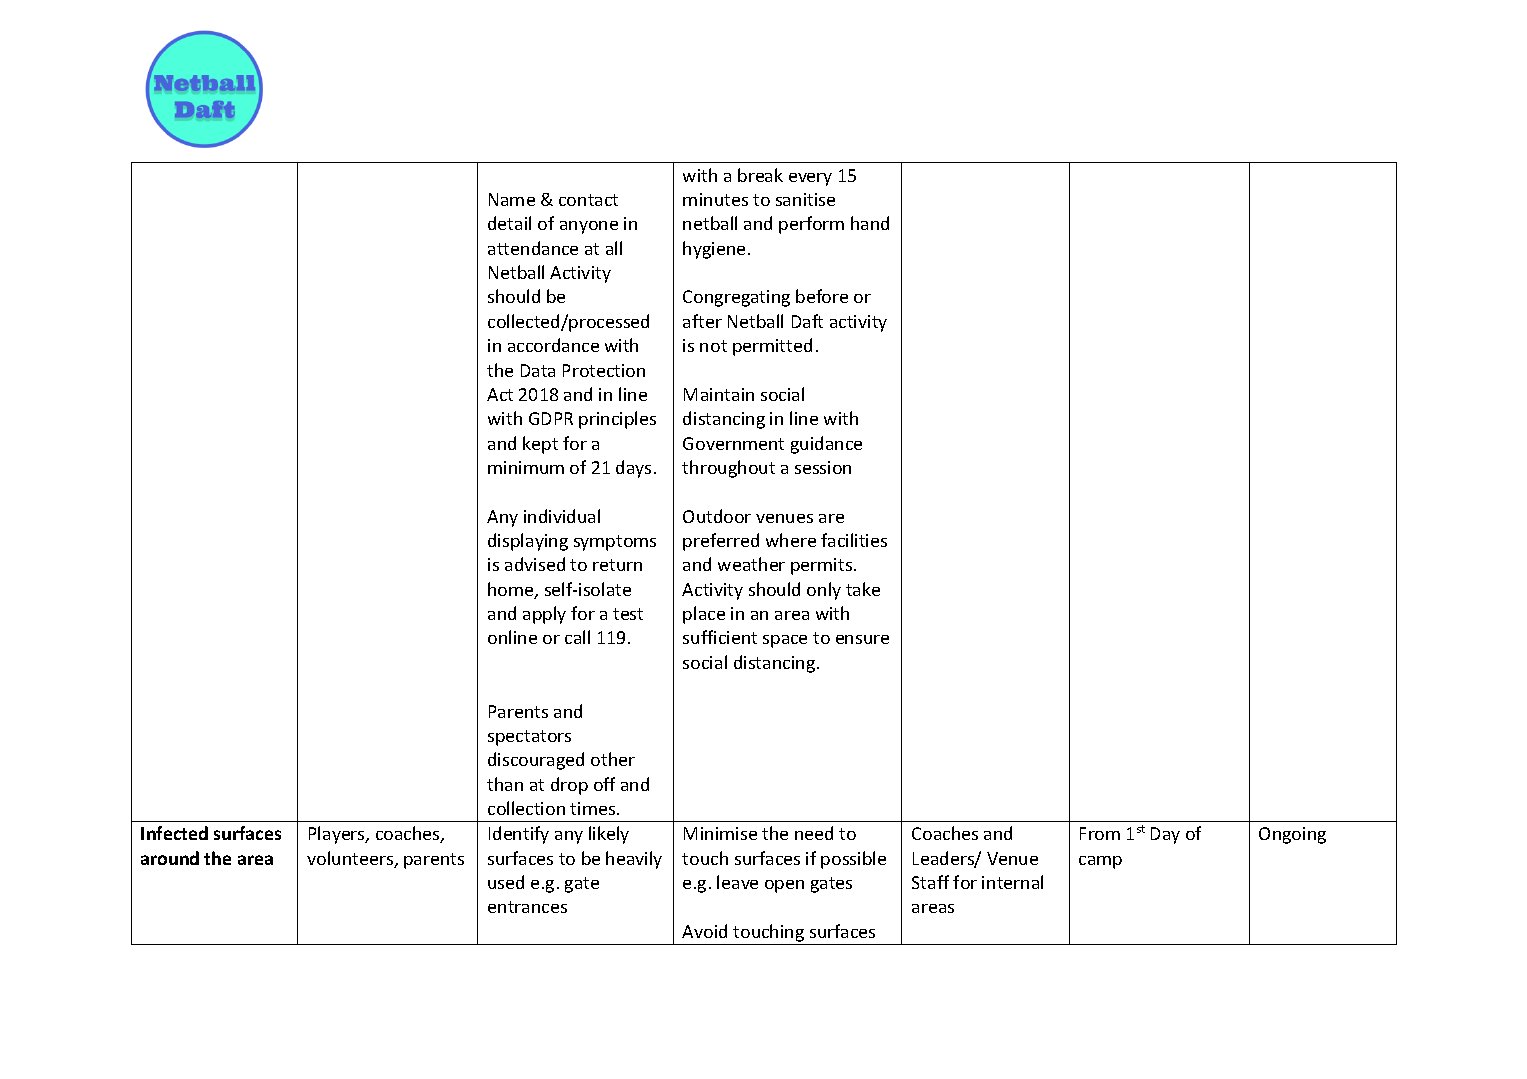 The height and width of the screenshot is (1079, 1527). What do you see at coordinates (826, 445) in the screenshot?
I see `guidance` at bounding box center [826, 445].
